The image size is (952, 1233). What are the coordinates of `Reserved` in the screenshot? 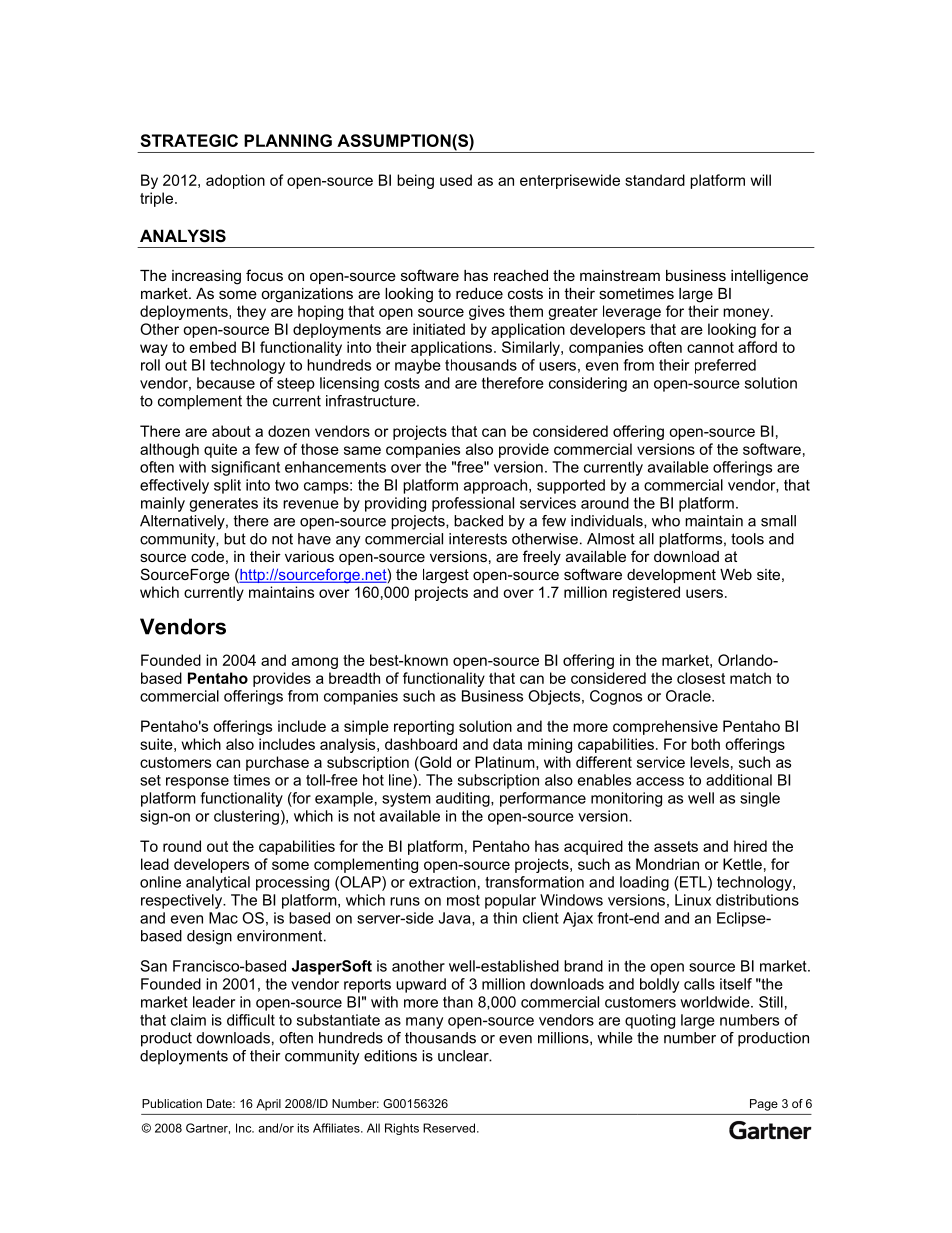 It's located at (449, 1128).
